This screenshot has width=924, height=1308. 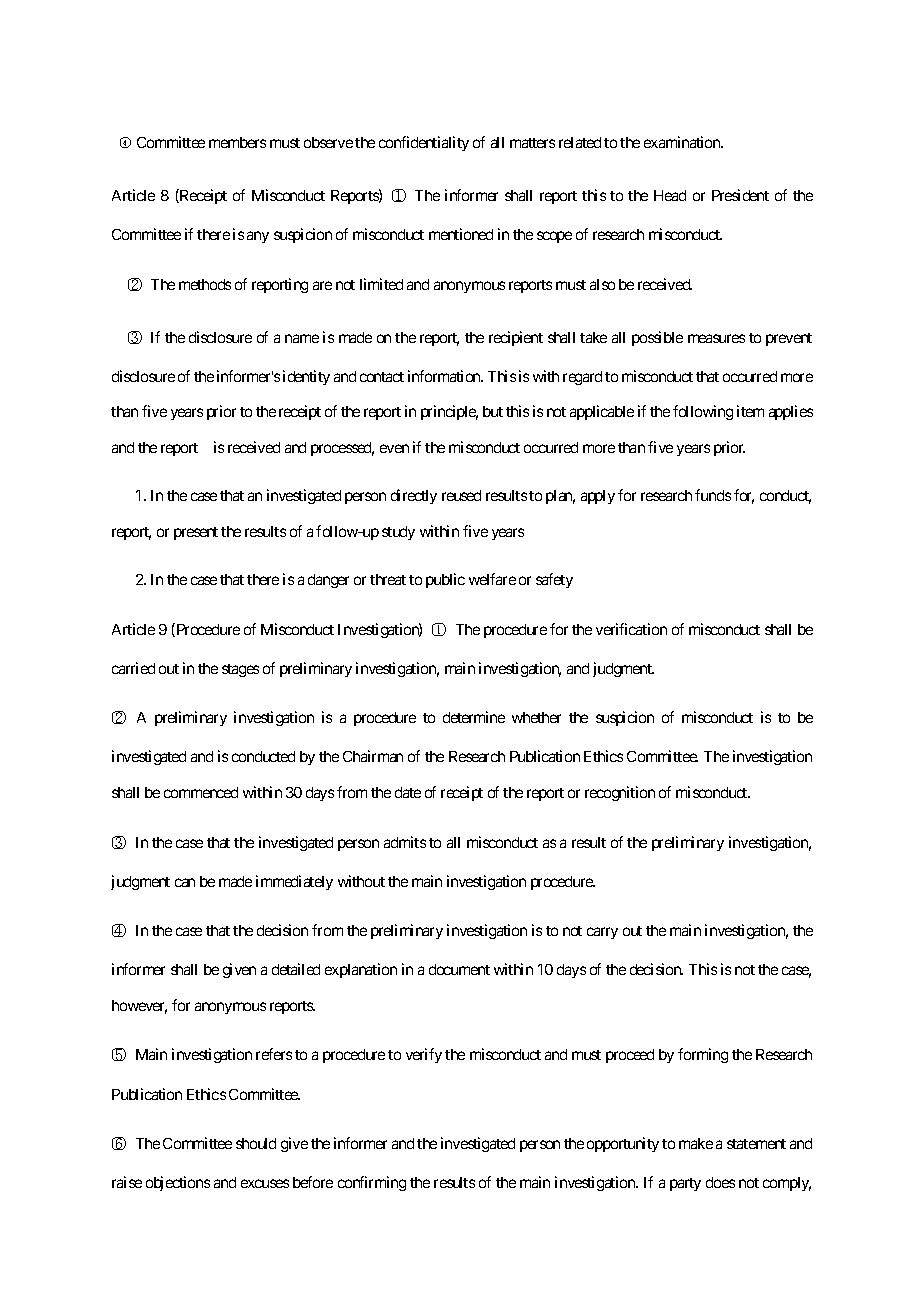 What do you see at coordinates (237, 142) in the screenshot?
I see `members` at bounding box center [237, 142].
